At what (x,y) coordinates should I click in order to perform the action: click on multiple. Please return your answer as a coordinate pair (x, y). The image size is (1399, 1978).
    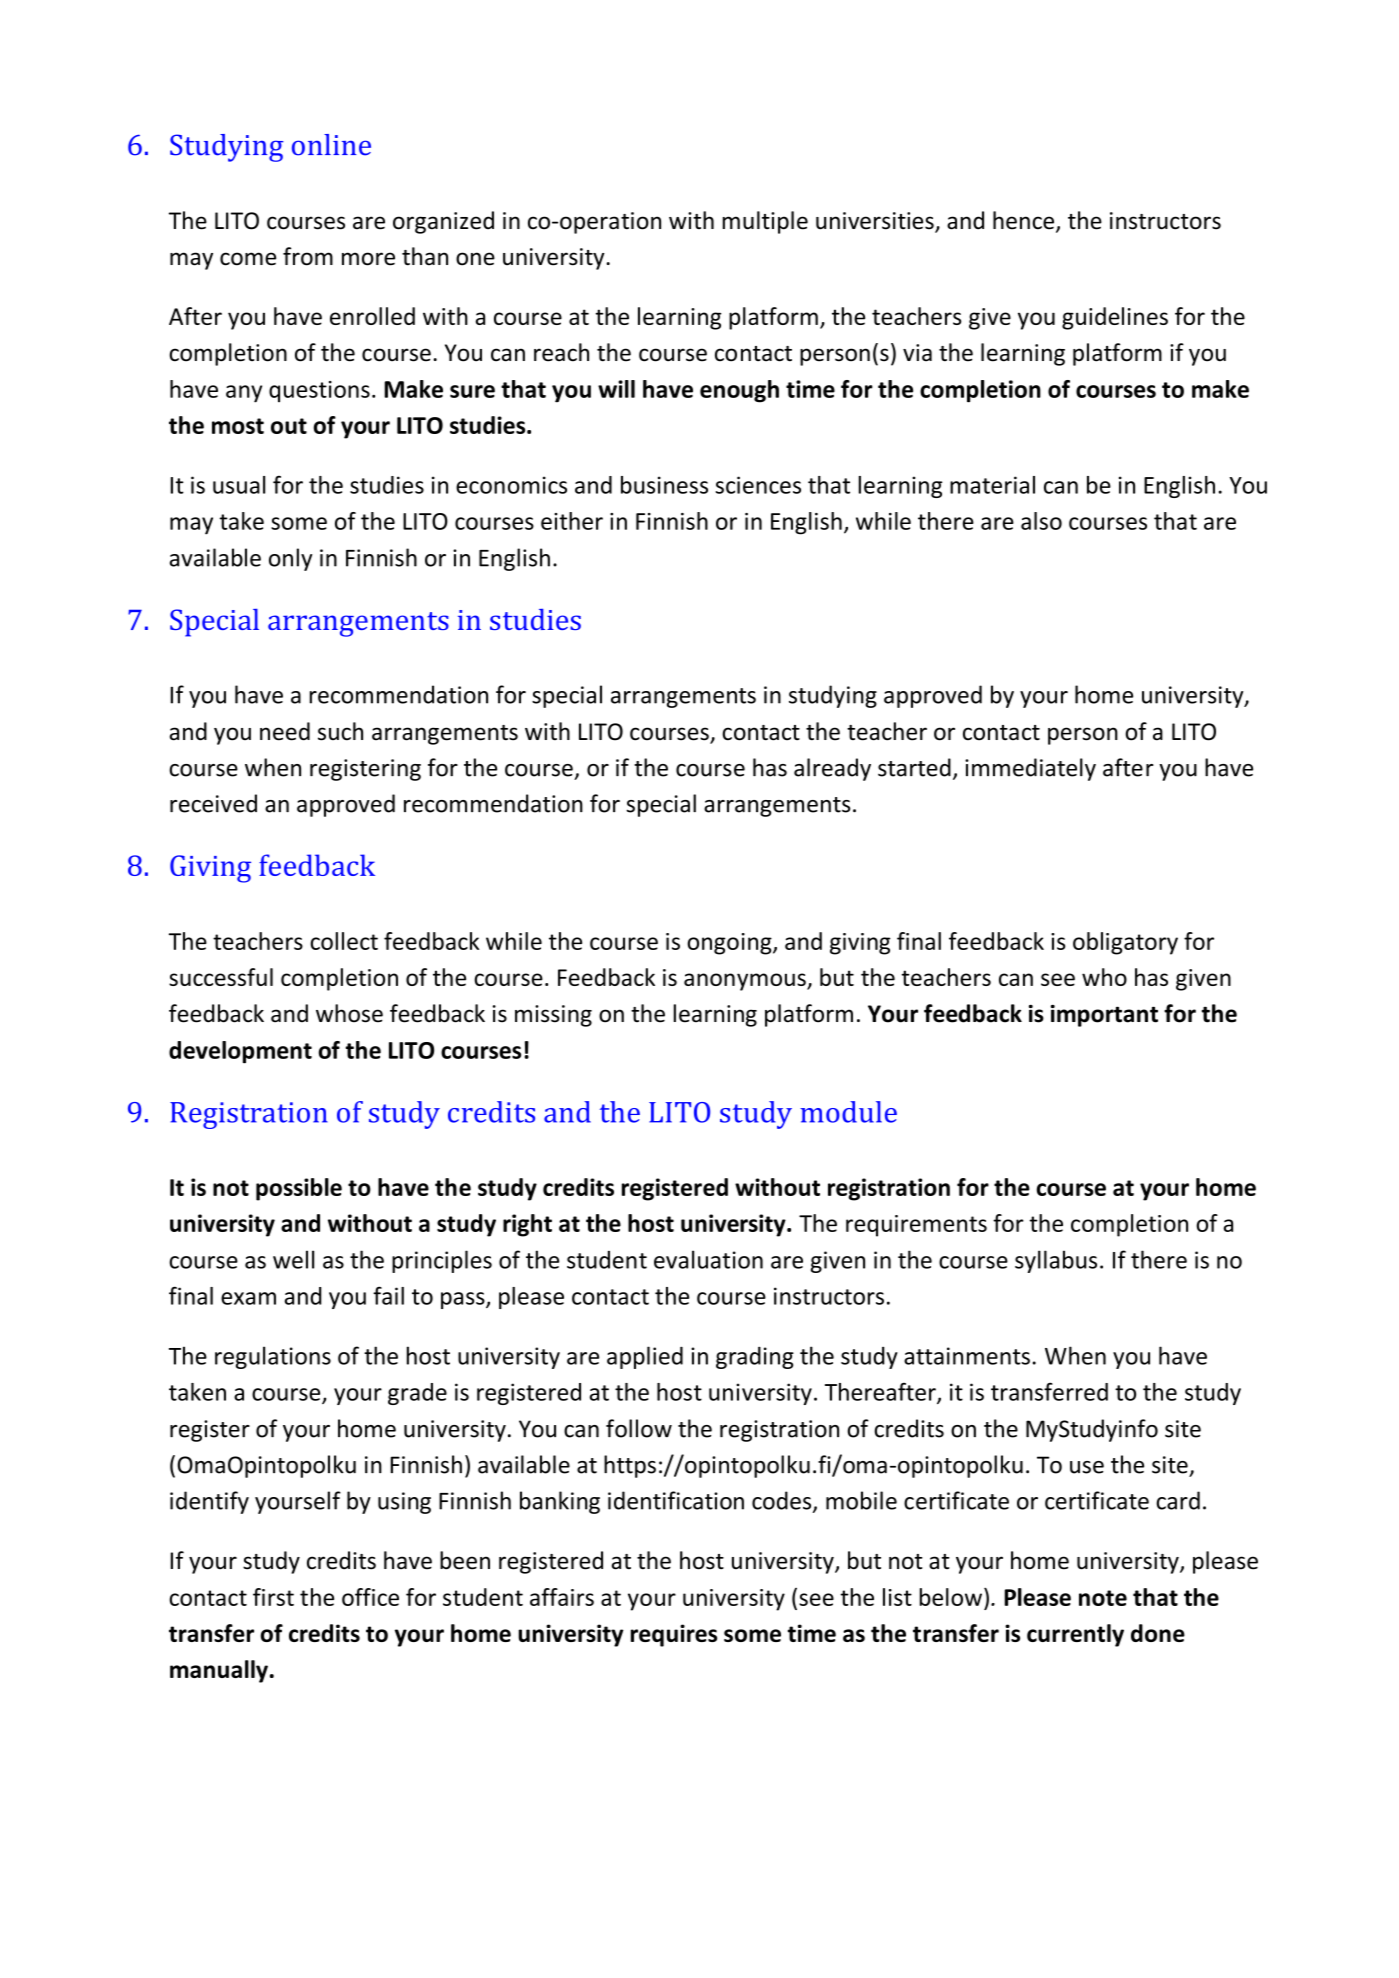
    Looking at the image, I should click on (765, 222).
